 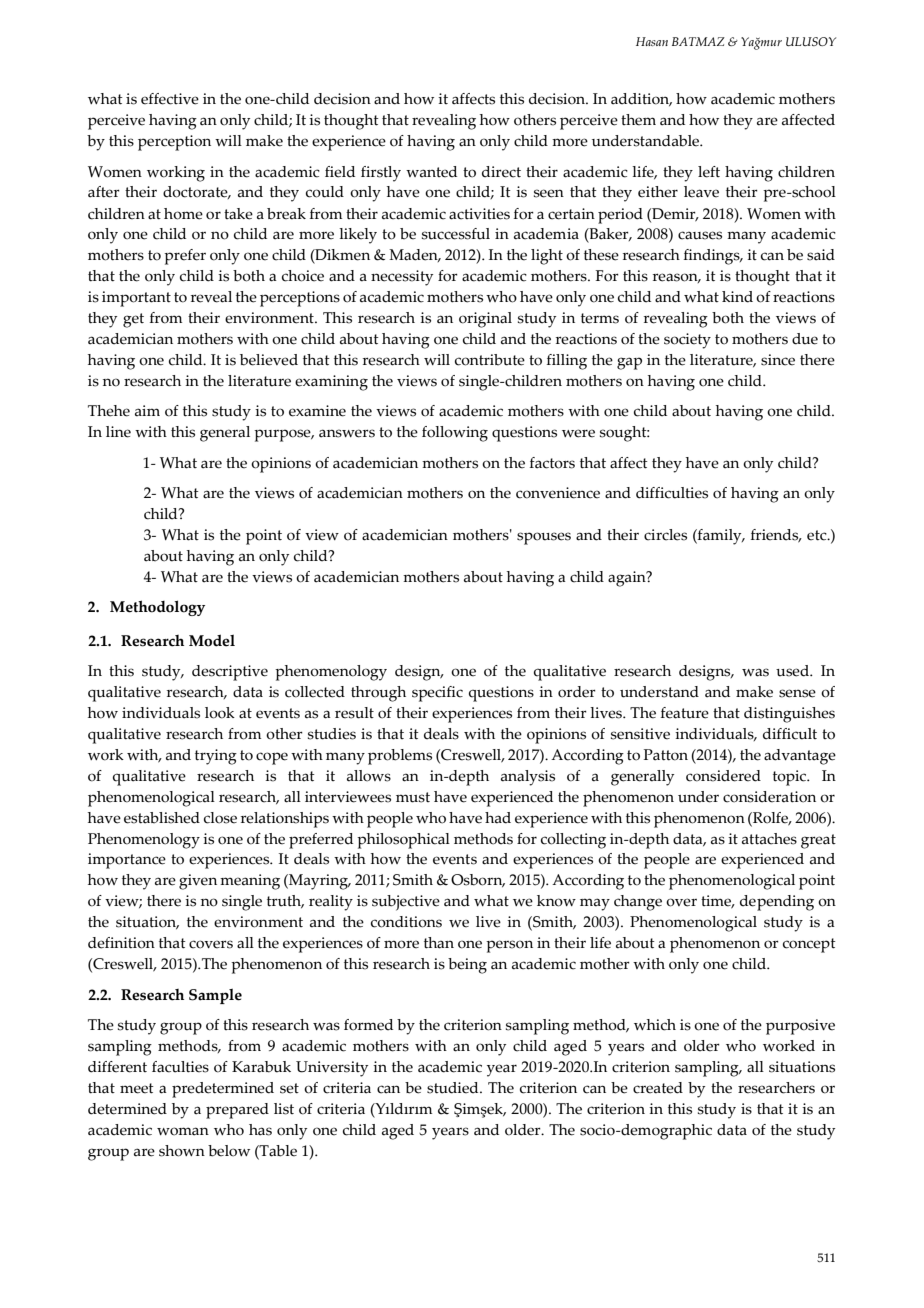 What do you see at coordinates (778, 360) in the screenshot?
I see `since` at bounding box center [778, 360].
